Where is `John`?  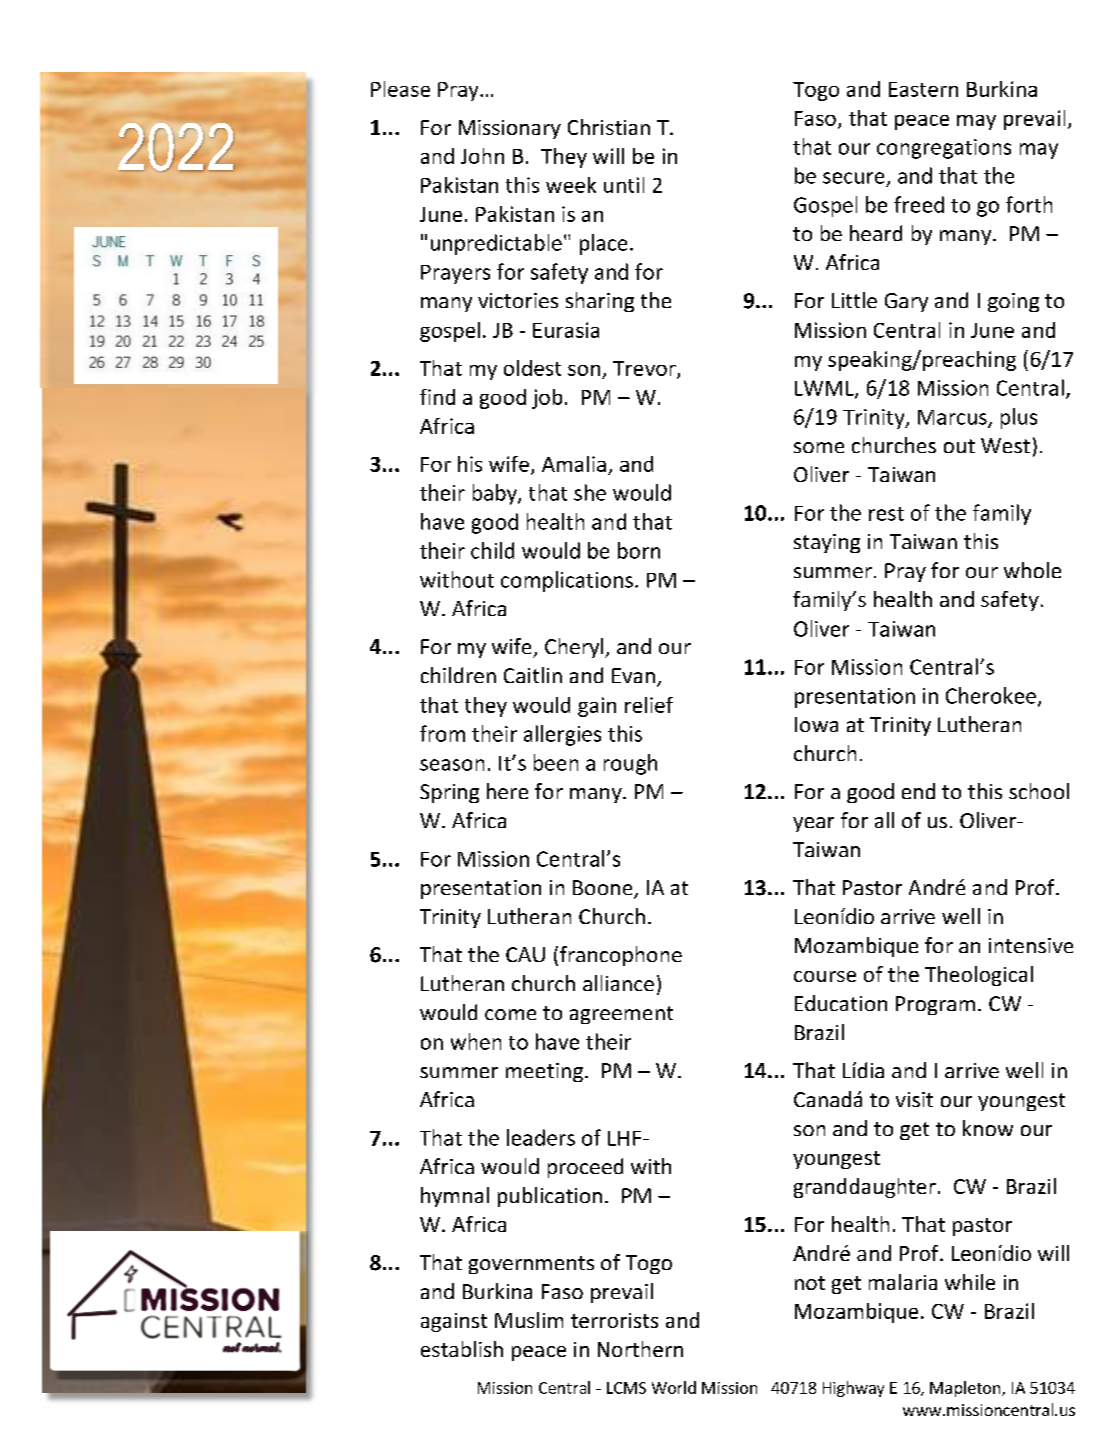 John is located at coordinates (482, 156).
